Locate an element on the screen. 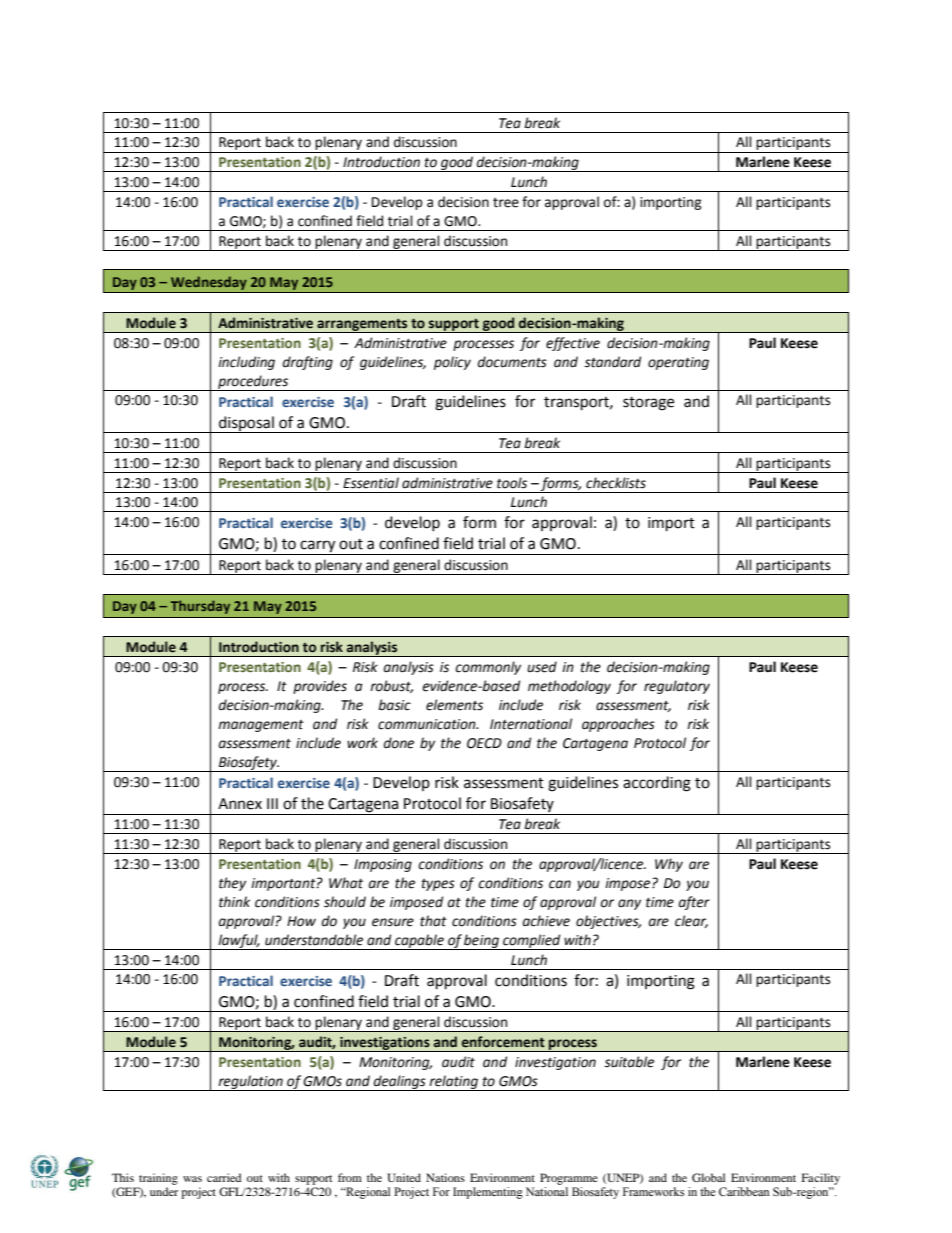  including is located at coordinates (246, 363).
